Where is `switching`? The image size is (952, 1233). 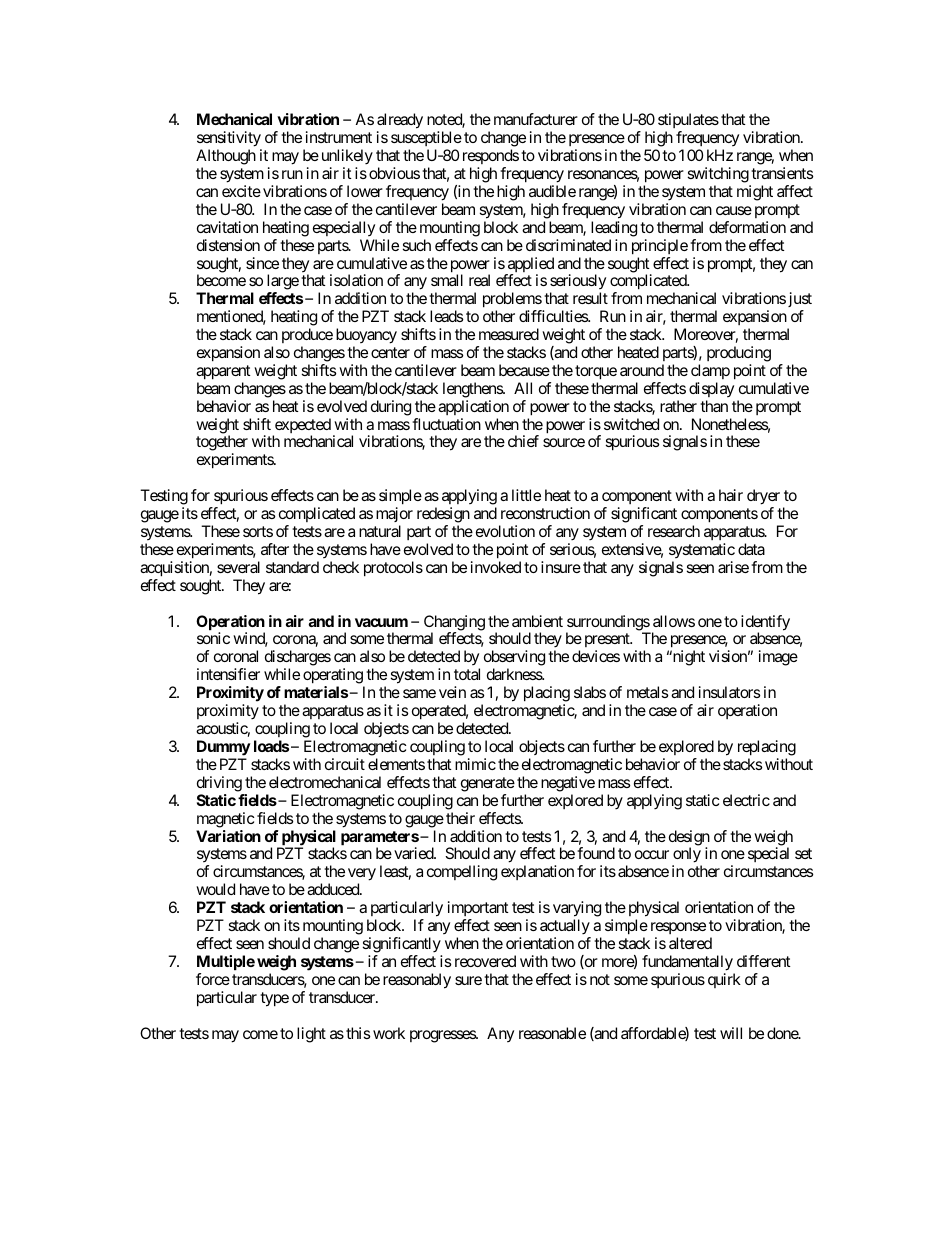 switching is located at coordinates (719, 176).
